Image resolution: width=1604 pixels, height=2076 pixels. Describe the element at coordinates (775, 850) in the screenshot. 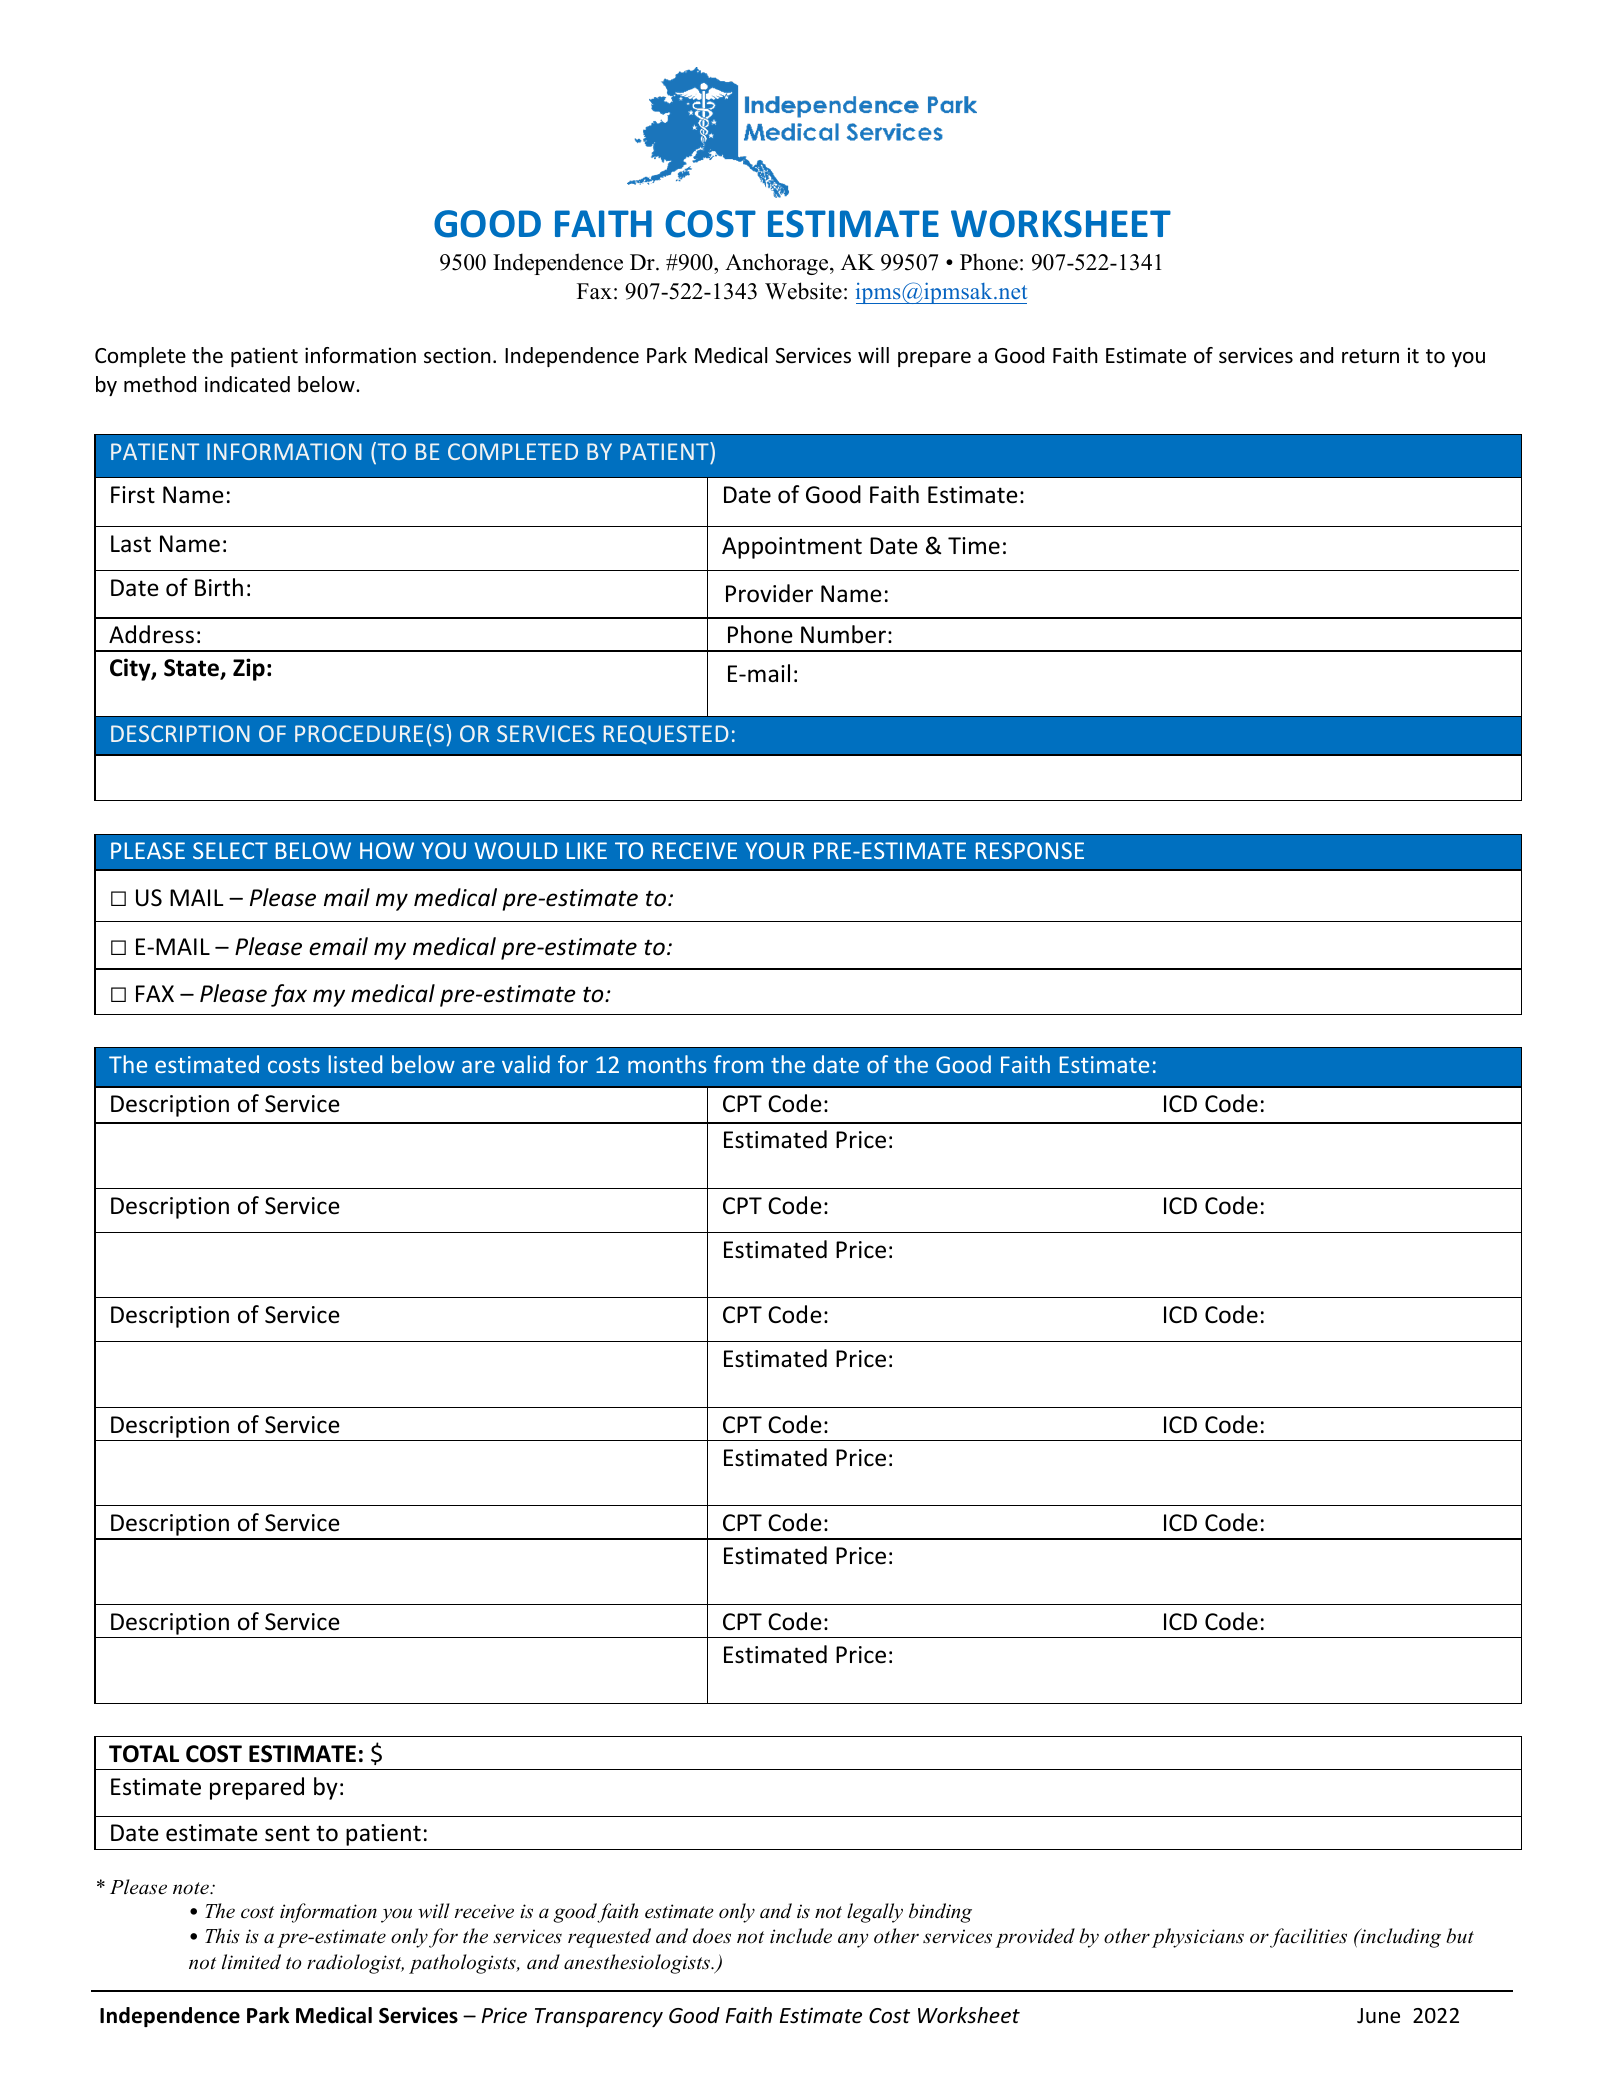

I see `YOUR` at that location.
